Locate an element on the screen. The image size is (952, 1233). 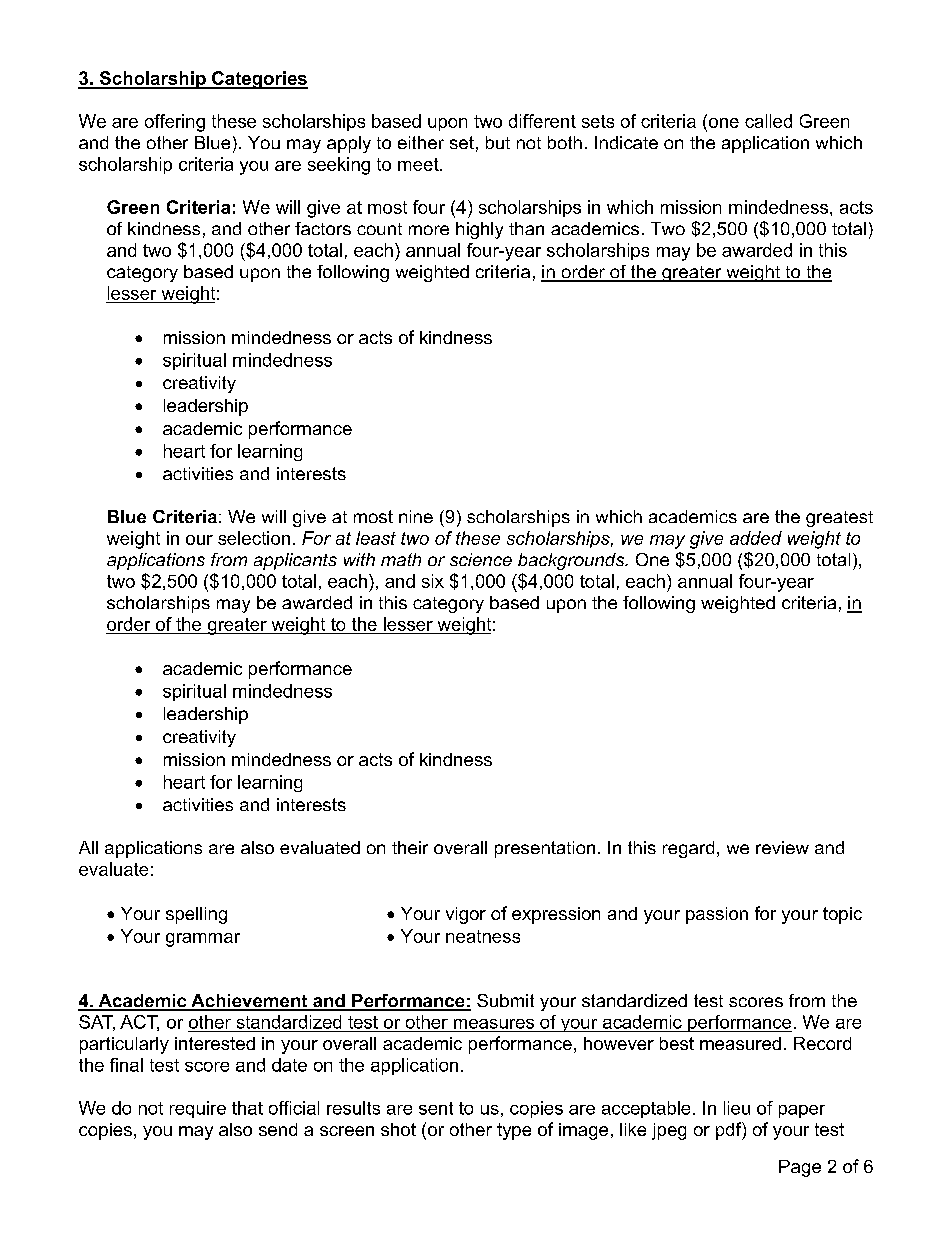
vigor is located at coordinates (466, 915).
